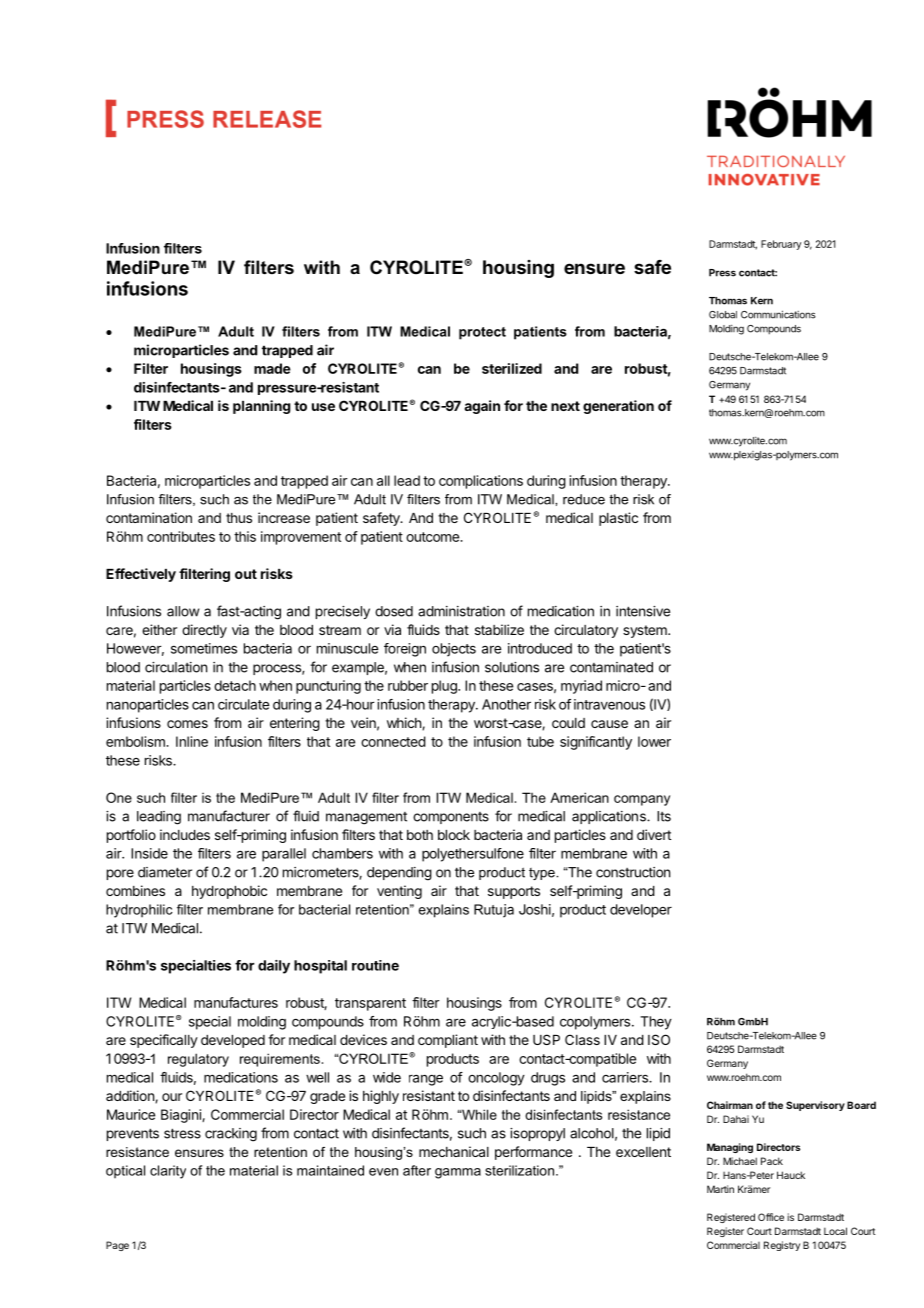  What do you see at coordinates (192, 741) in the screenshot?
I see `Inline` at bounding box center [192, 741].
